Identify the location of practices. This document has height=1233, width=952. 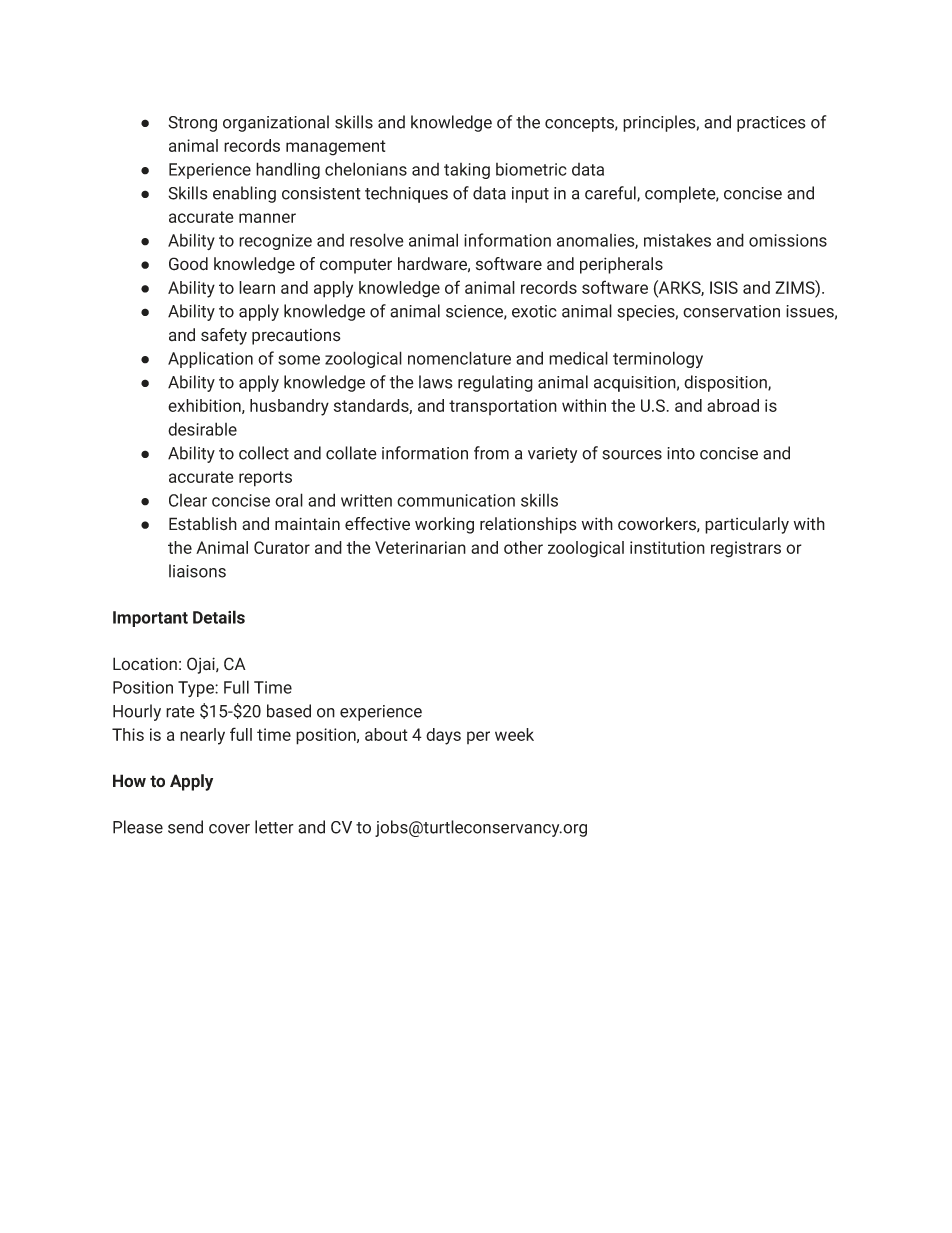
(771, 124).
